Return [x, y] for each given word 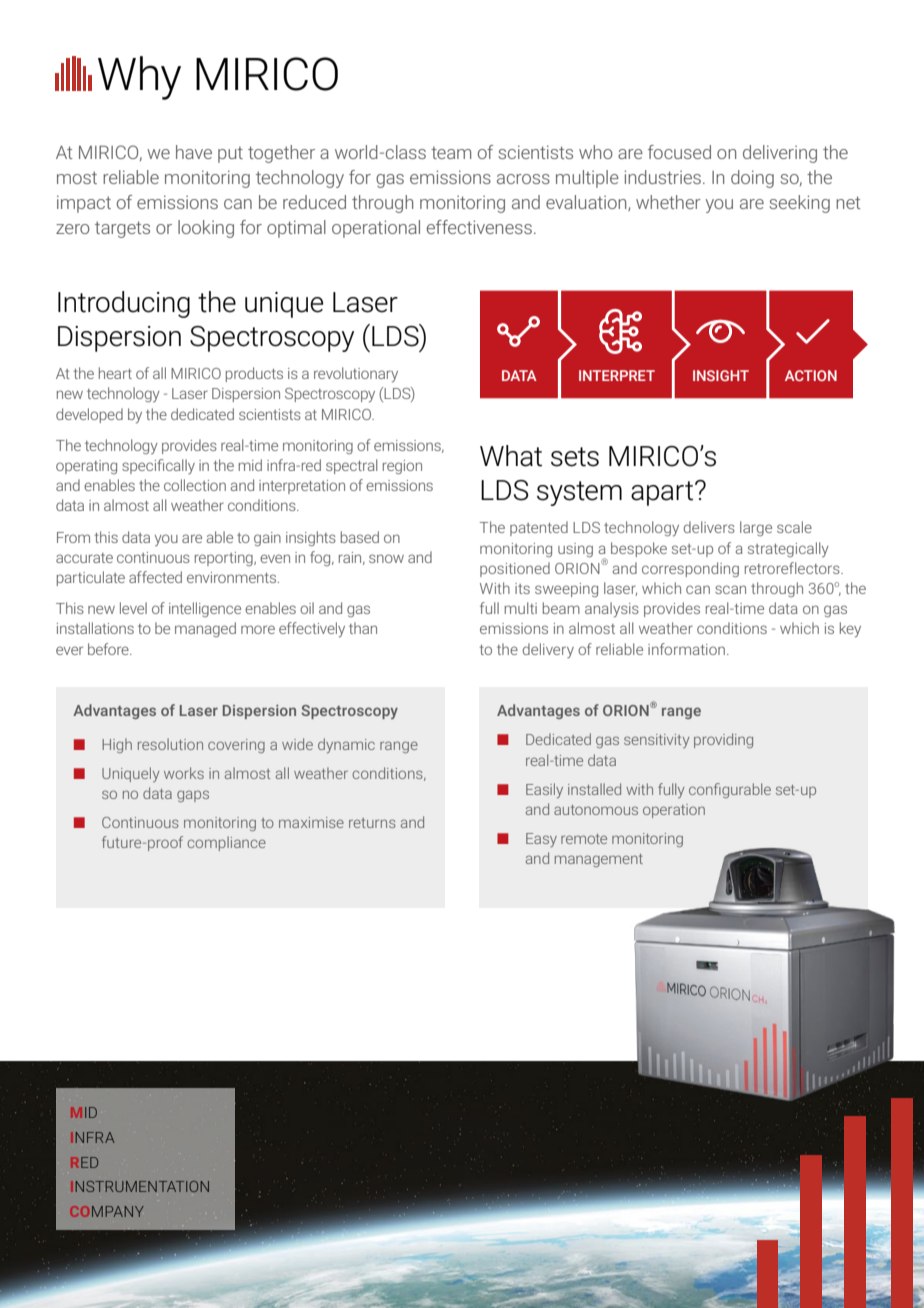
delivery [548, 650]
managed [205, 629]
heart [115, 373]
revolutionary [356, 375]
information [686, 649]
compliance [226, 843]
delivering [780, 154]
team [451, 153]
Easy [541, 840]
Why [139, 78]
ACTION [811, 375]
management [599, 860]
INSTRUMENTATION [140, 1186]
